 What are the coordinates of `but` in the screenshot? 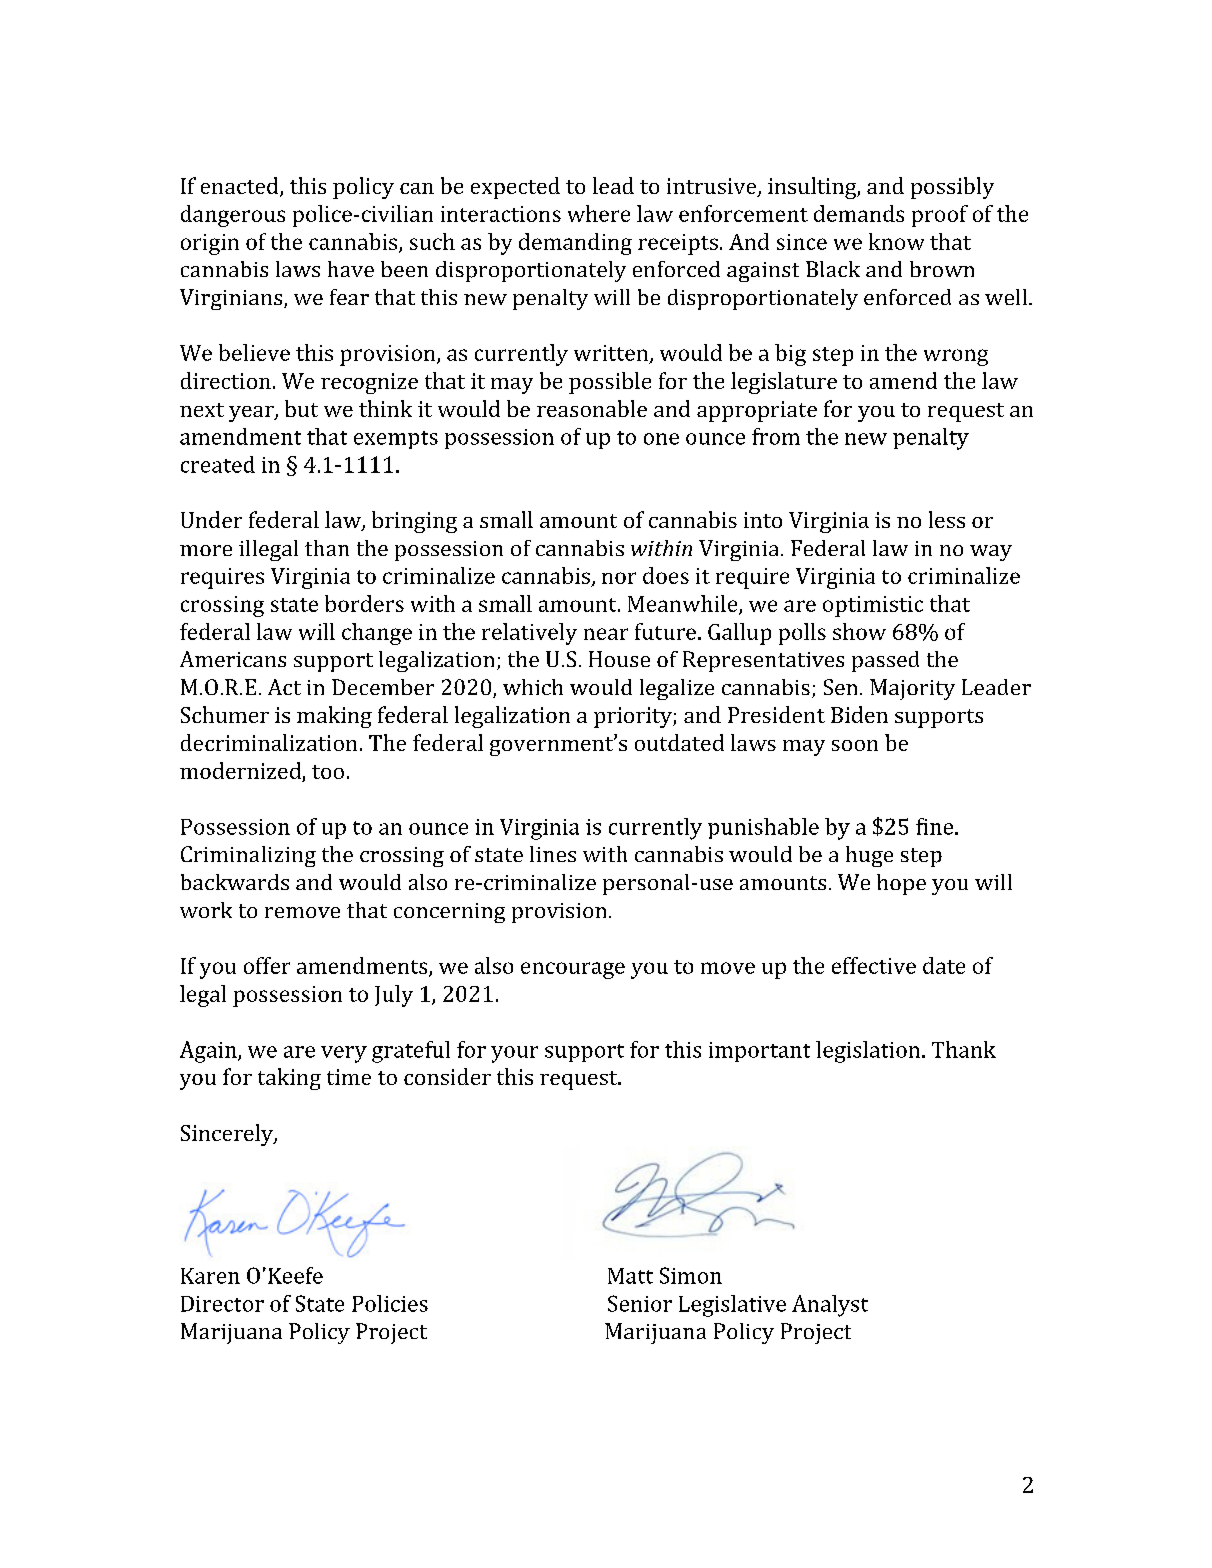 It's located at (301, 408).
